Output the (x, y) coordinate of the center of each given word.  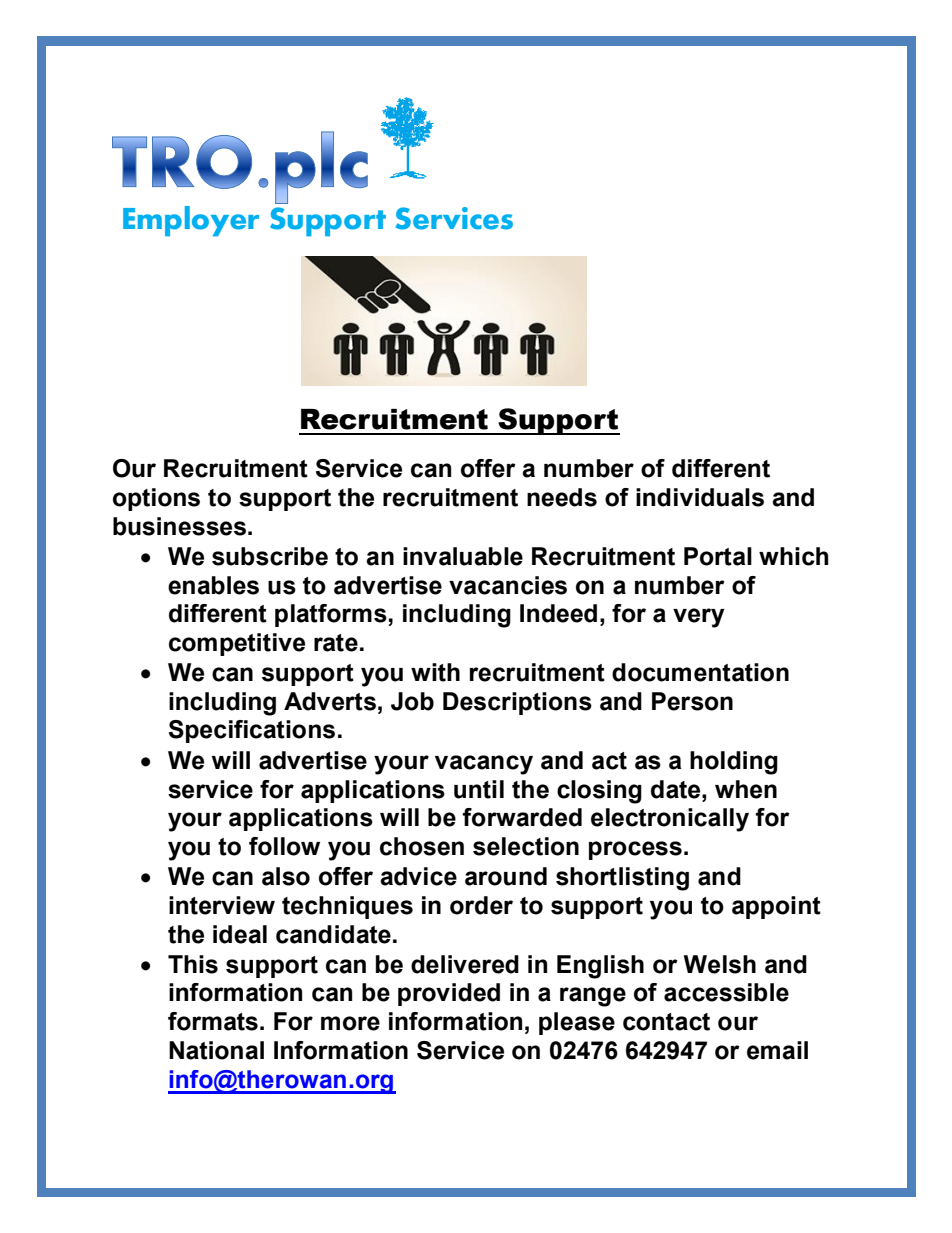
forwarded (522, 817)
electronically (670, 820)
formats (213, 1021)
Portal (718, 556)
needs (562, 497)
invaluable (463, 556)
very (699, 618)
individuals (700, 497)
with (435, 672)
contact (666, 1022)
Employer (191, 221)
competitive (237, 644)
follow (284, 846)
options (156, 499)
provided (449, 994)
